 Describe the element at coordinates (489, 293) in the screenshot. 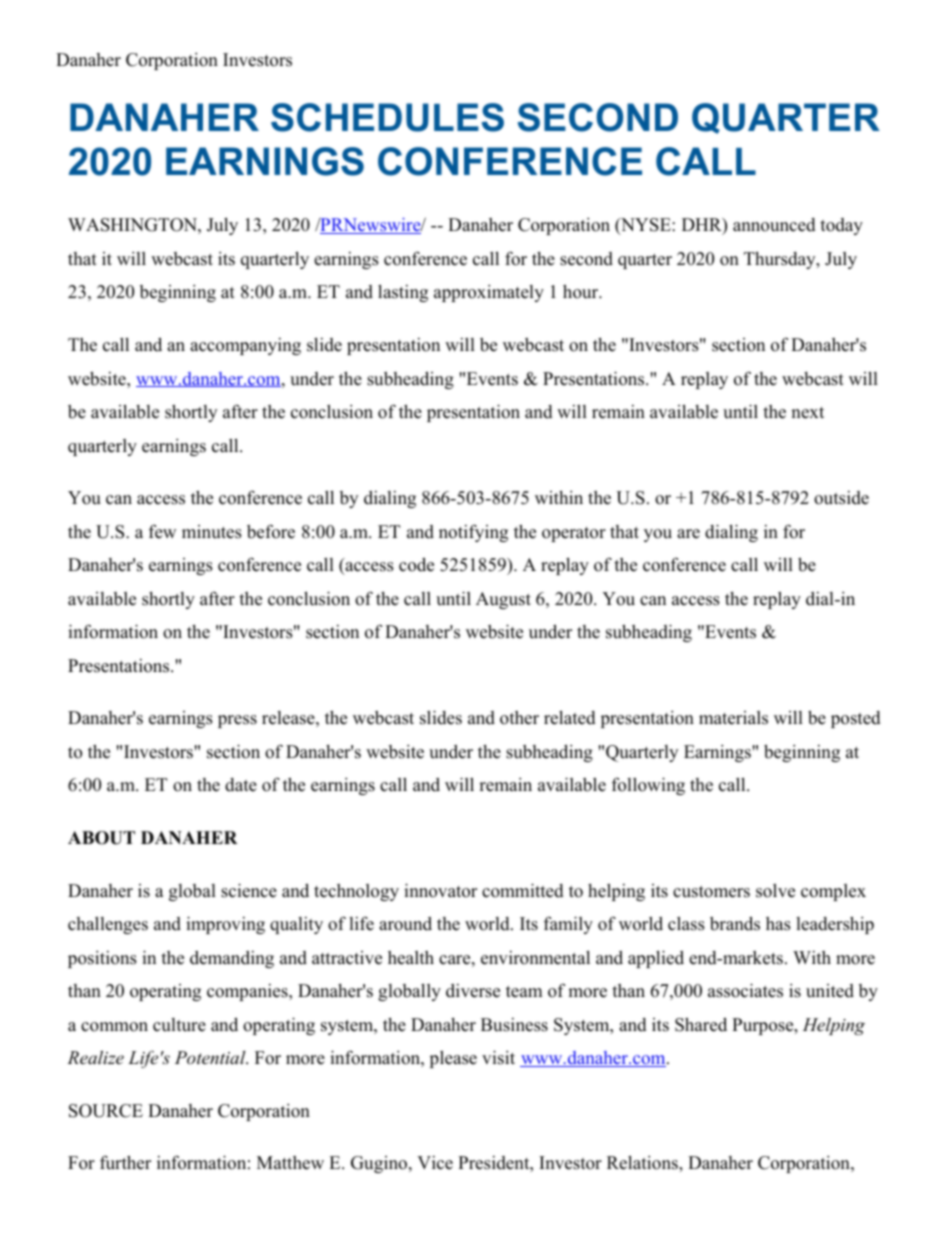

I see `approximately` at that location.
